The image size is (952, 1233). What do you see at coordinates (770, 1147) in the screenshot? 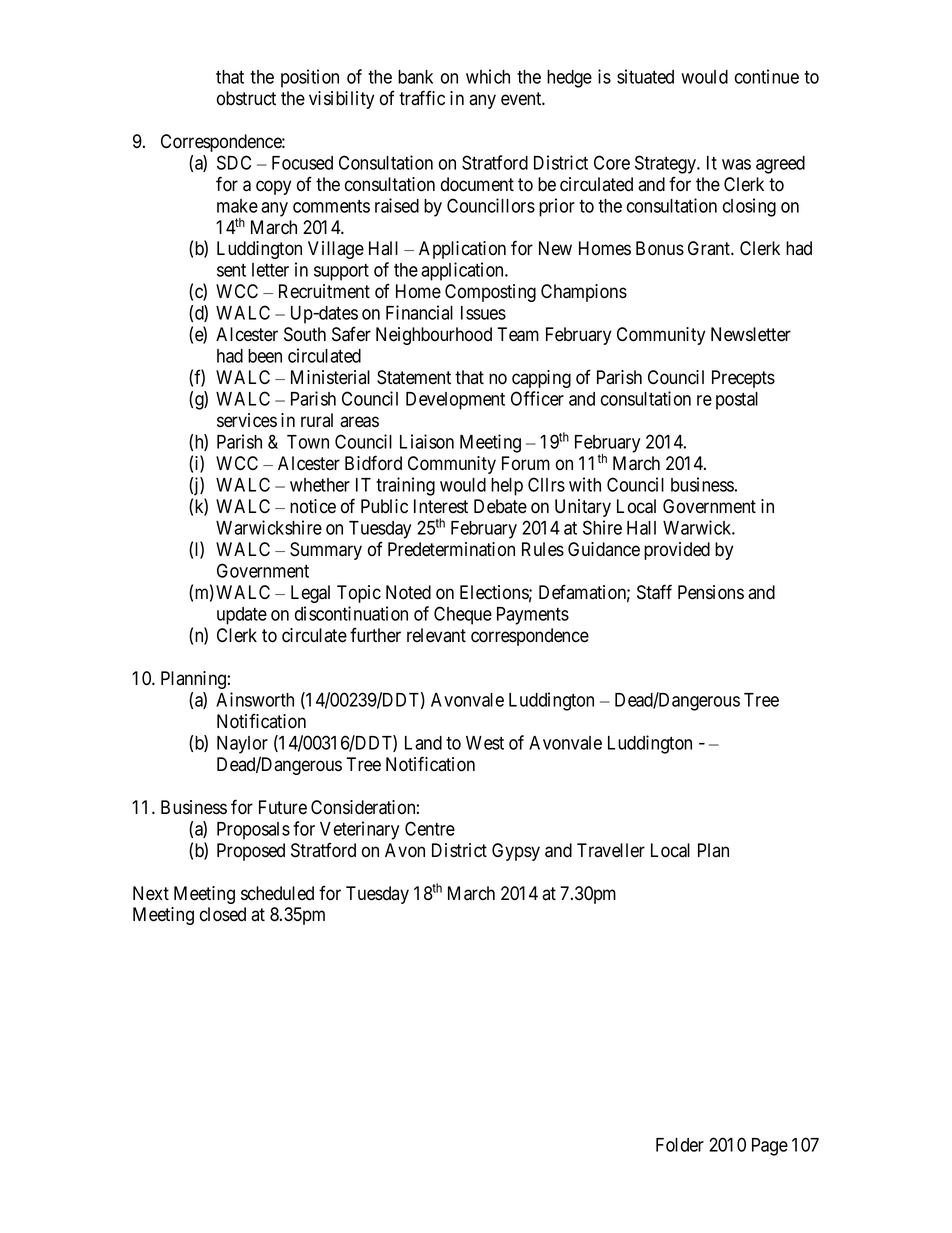
I see `Page` at bounding box center [770, 1147].
